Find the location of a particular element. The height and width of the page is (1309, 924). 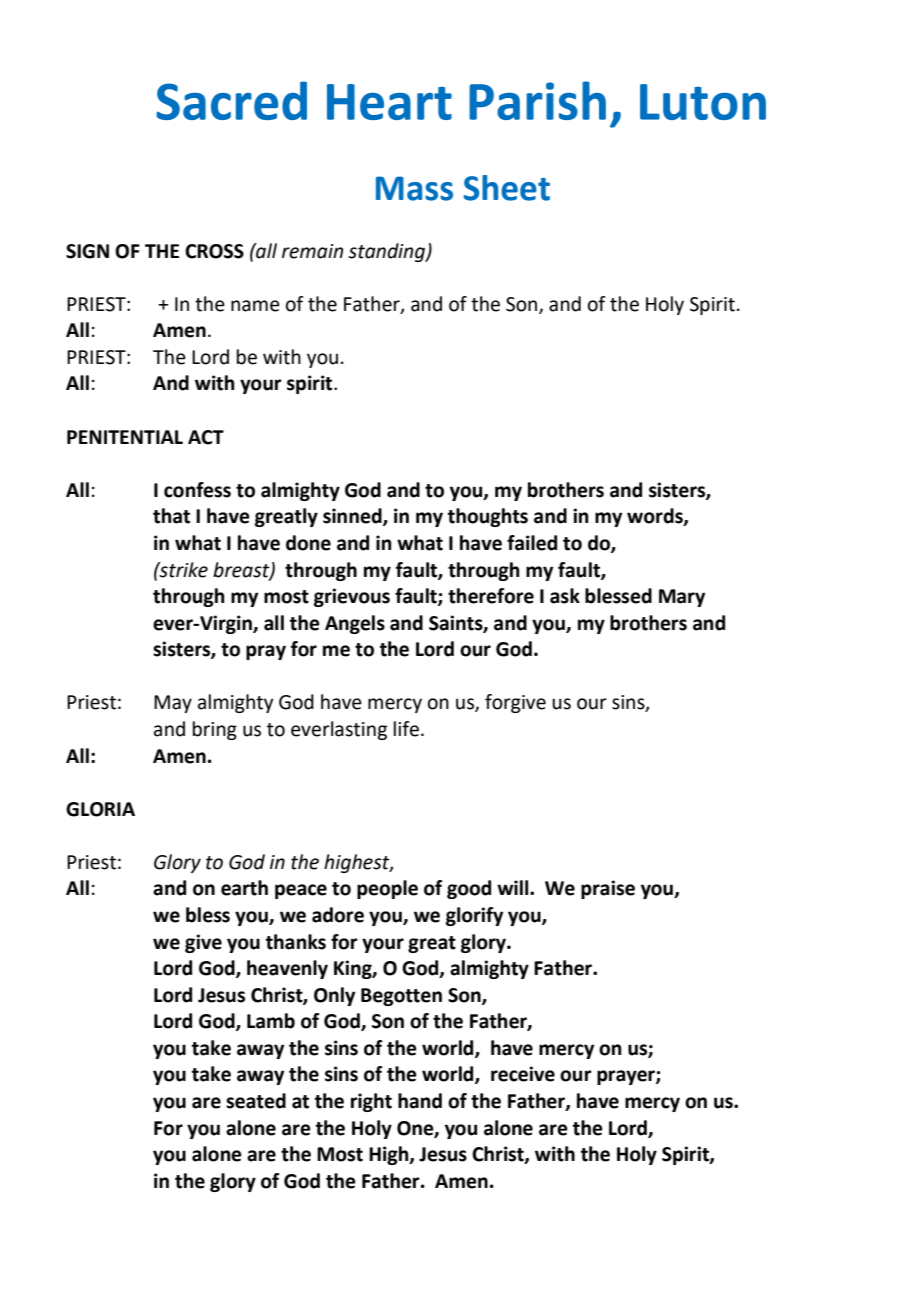

that is located at coordinates (171, 516).
